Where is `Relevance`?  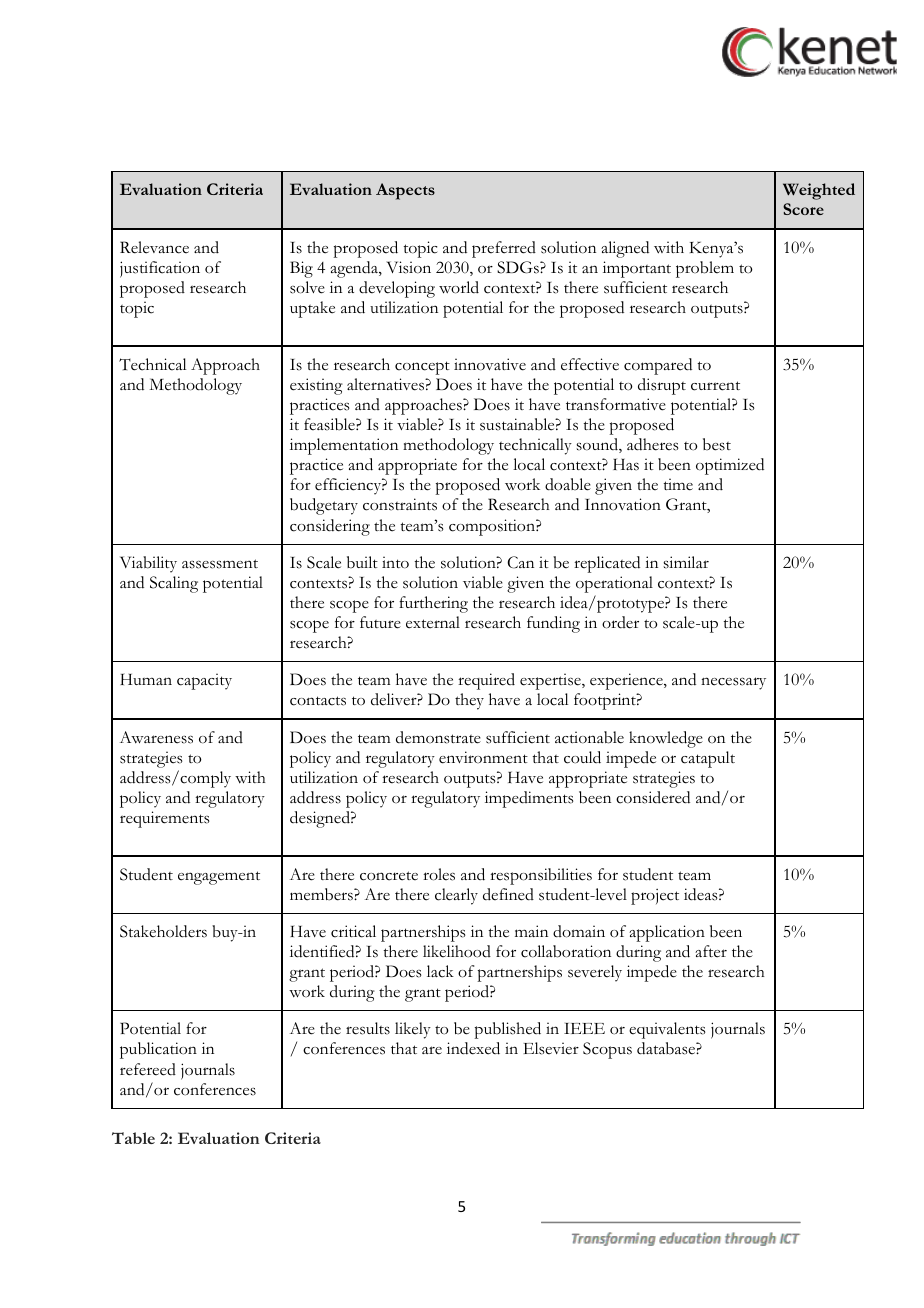 Relevance is located at coordinates (154, 247).
